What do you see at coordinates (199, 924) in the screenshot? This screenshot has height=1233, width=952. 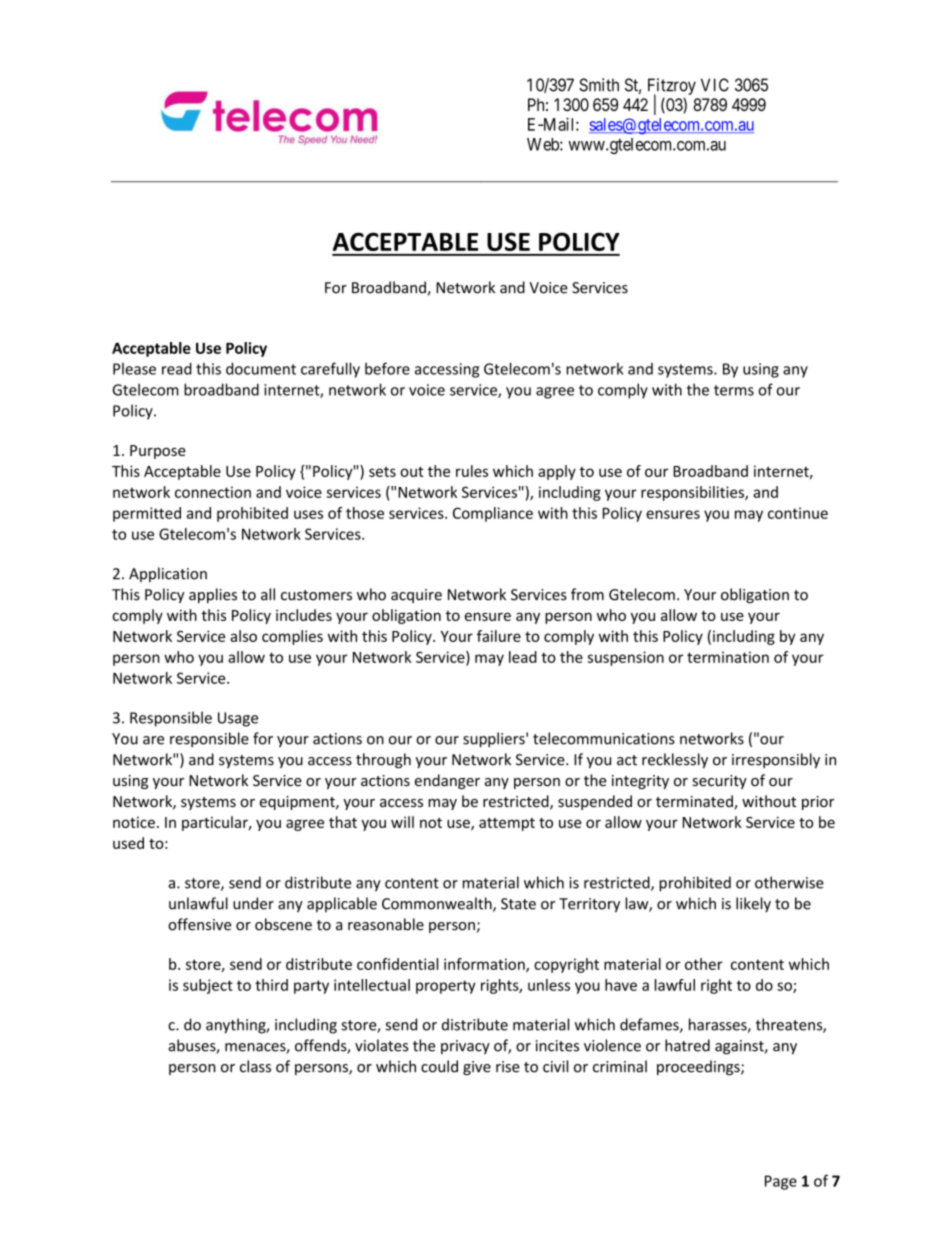 I see `offensive` at bounding box center [199, 924].
